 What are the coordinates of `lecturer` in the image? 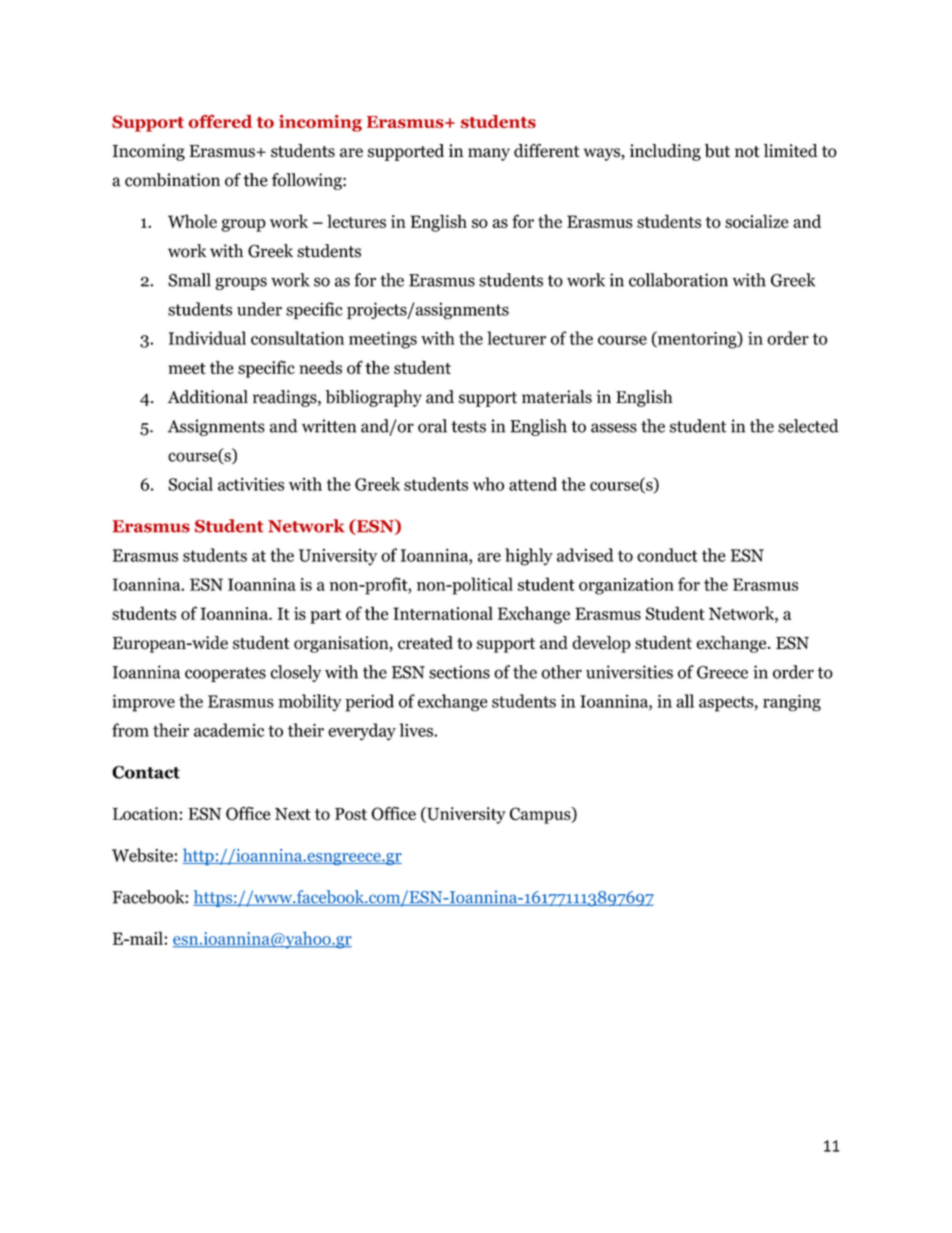 It's located at (516, 338).
